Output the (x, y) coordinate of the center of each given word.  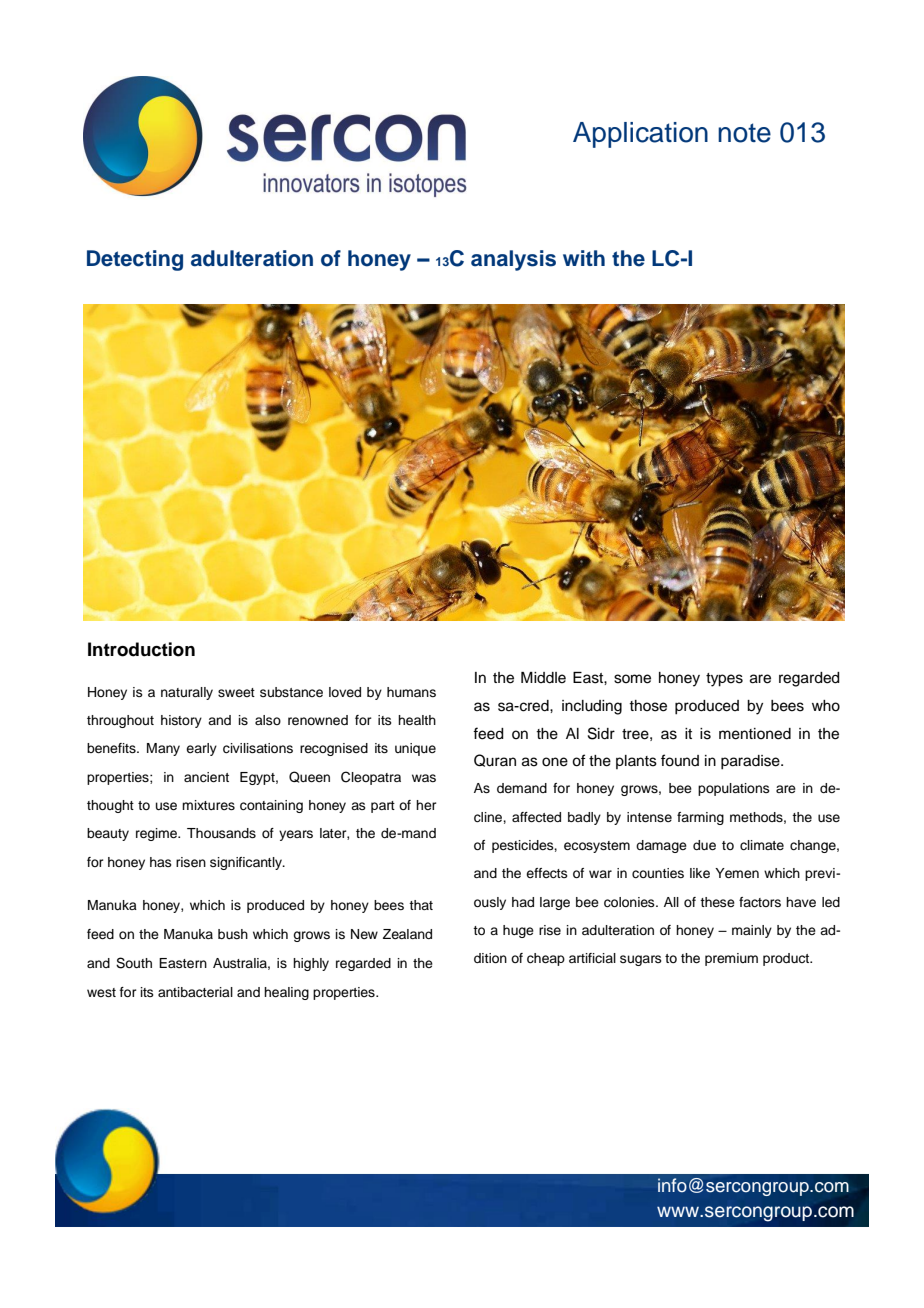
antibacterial (195, 992)
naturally (187, 693)
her (426, 805)
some (632, 679)
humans (411, 692)
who (826, 706)
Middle (543, 678)
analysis (513, 260)
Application (640, 135)
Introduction (141, 649)
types (724, 680)
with (584, 258)
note (744, 133)
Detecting (135, 260)
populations (734, 789)
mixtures (208, 805)
